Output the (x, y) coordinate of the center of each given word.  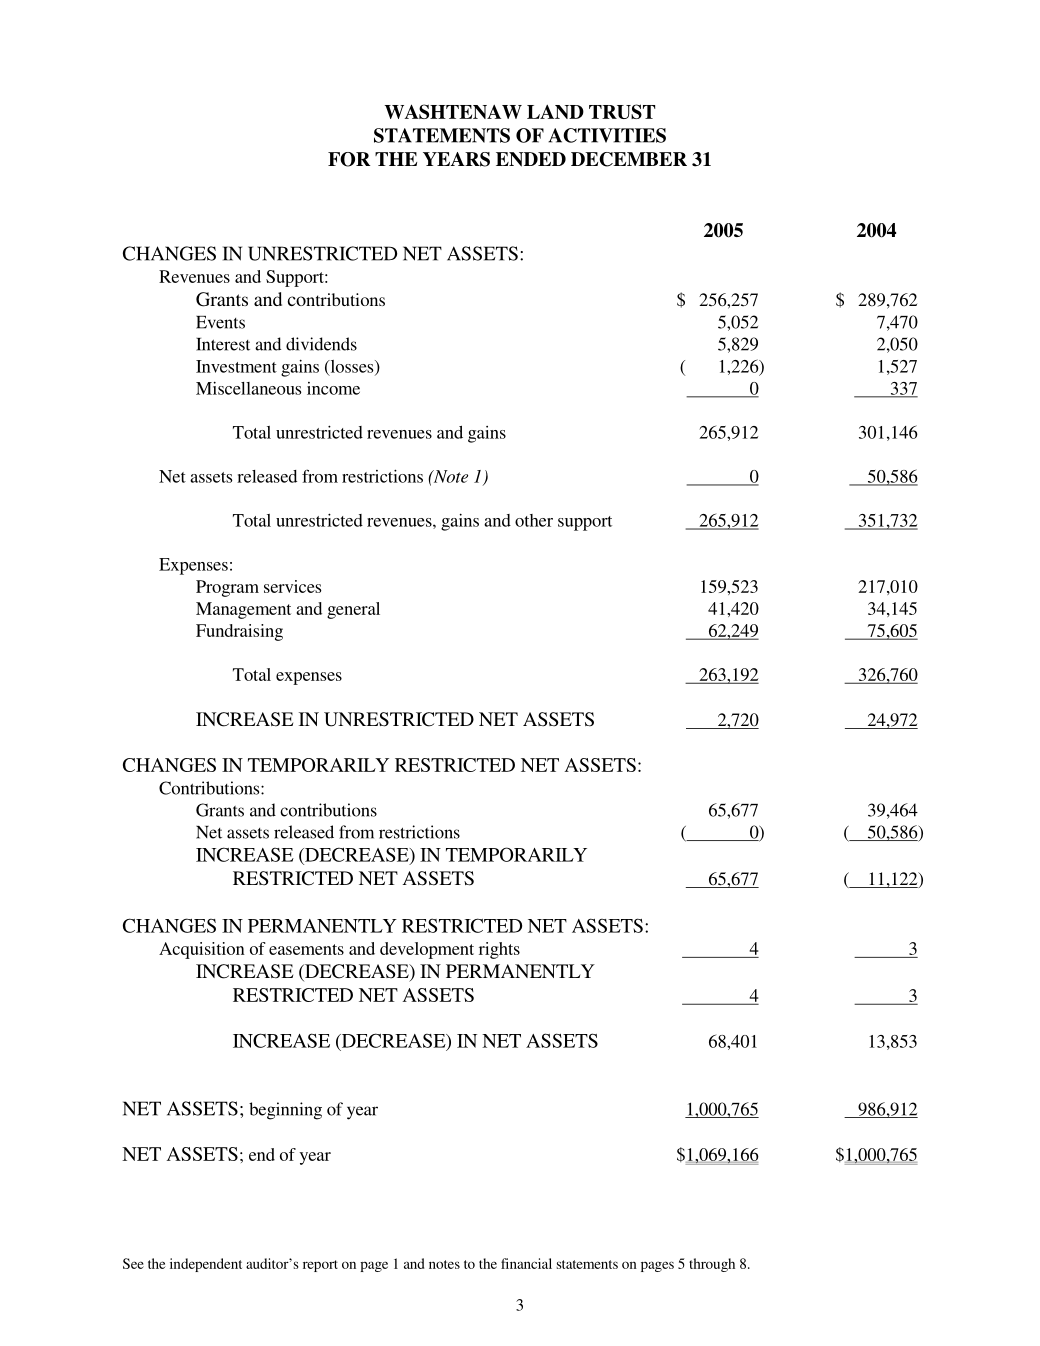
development (427, 950)
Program (227, 588)
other (534, 520)
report (320, 1266)
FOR (349, 159)
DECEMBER (629, 159)
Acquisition (202, 950)
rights (499, 950)
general (353, 610)
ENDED (531, 159)
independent (206, 1265)
